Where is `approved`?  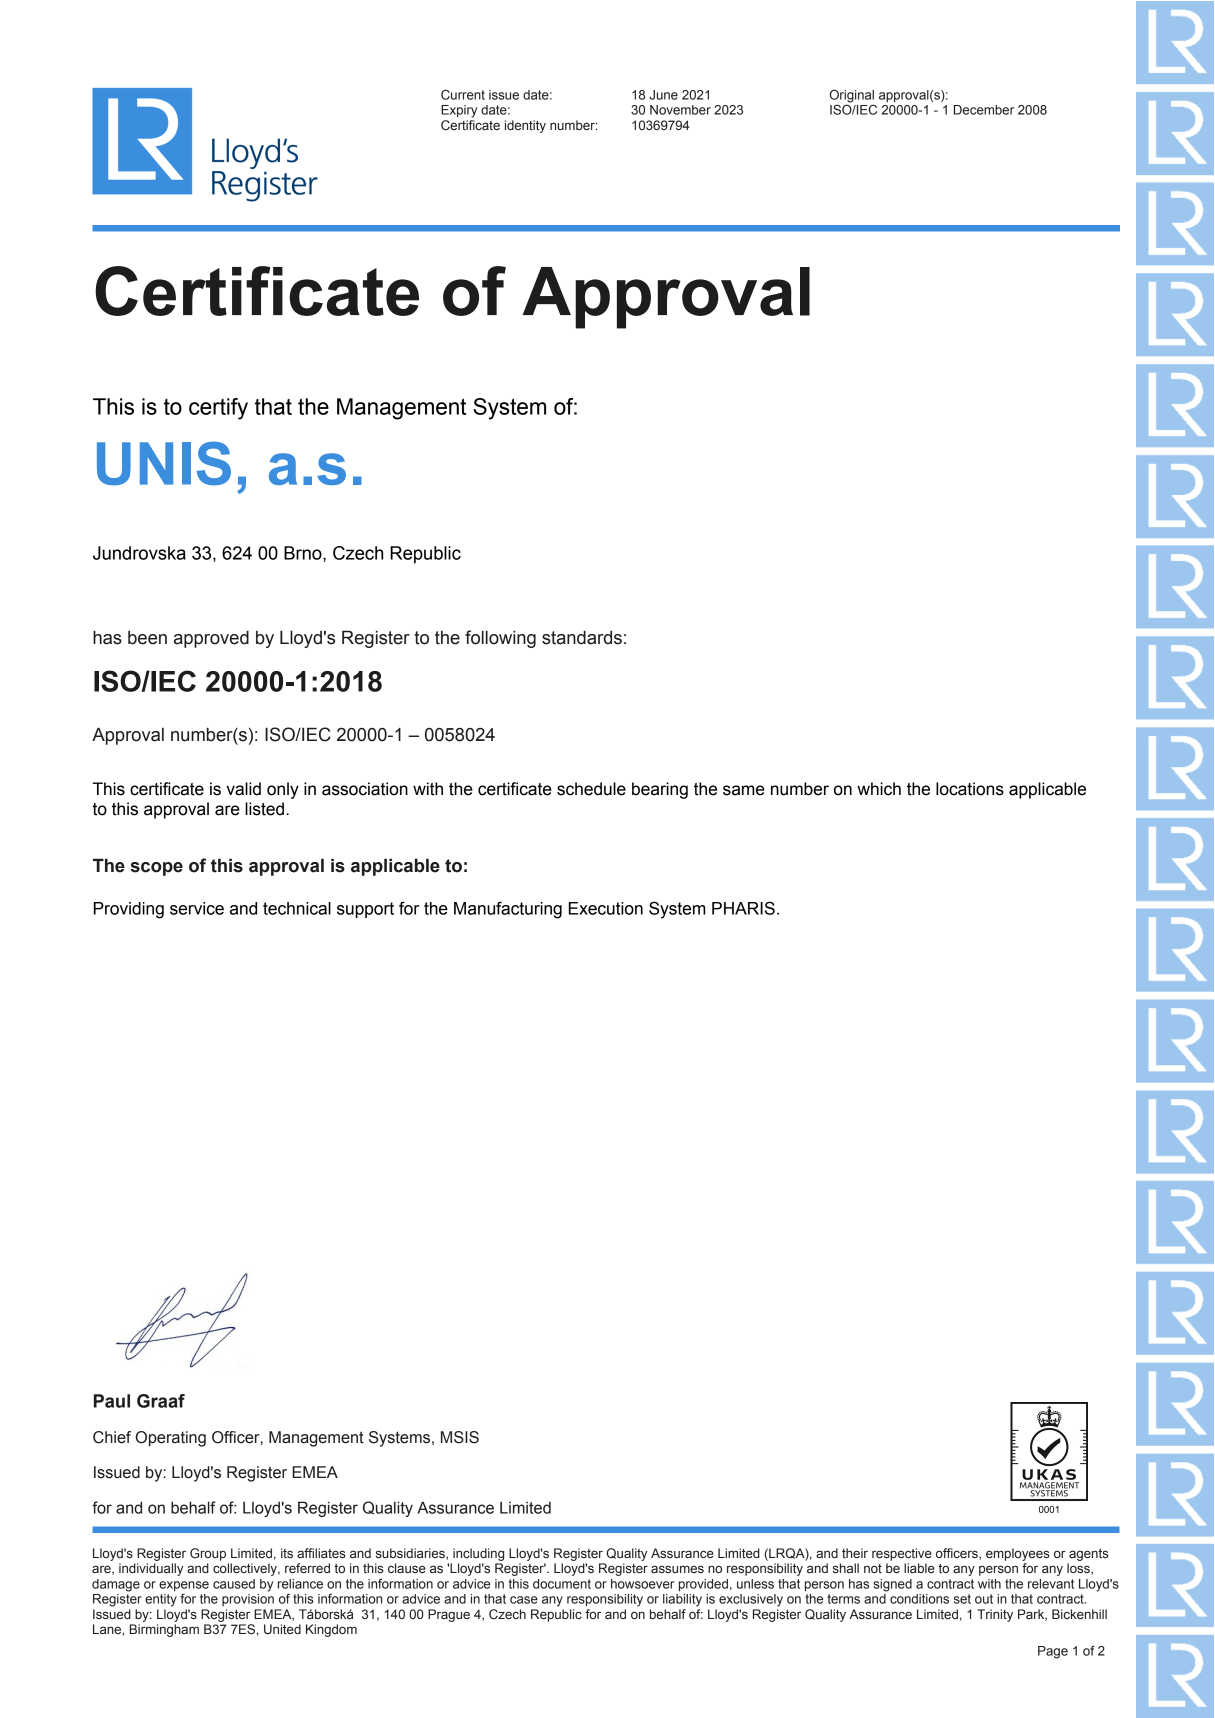 approved is located at coordinates (211, 639).
